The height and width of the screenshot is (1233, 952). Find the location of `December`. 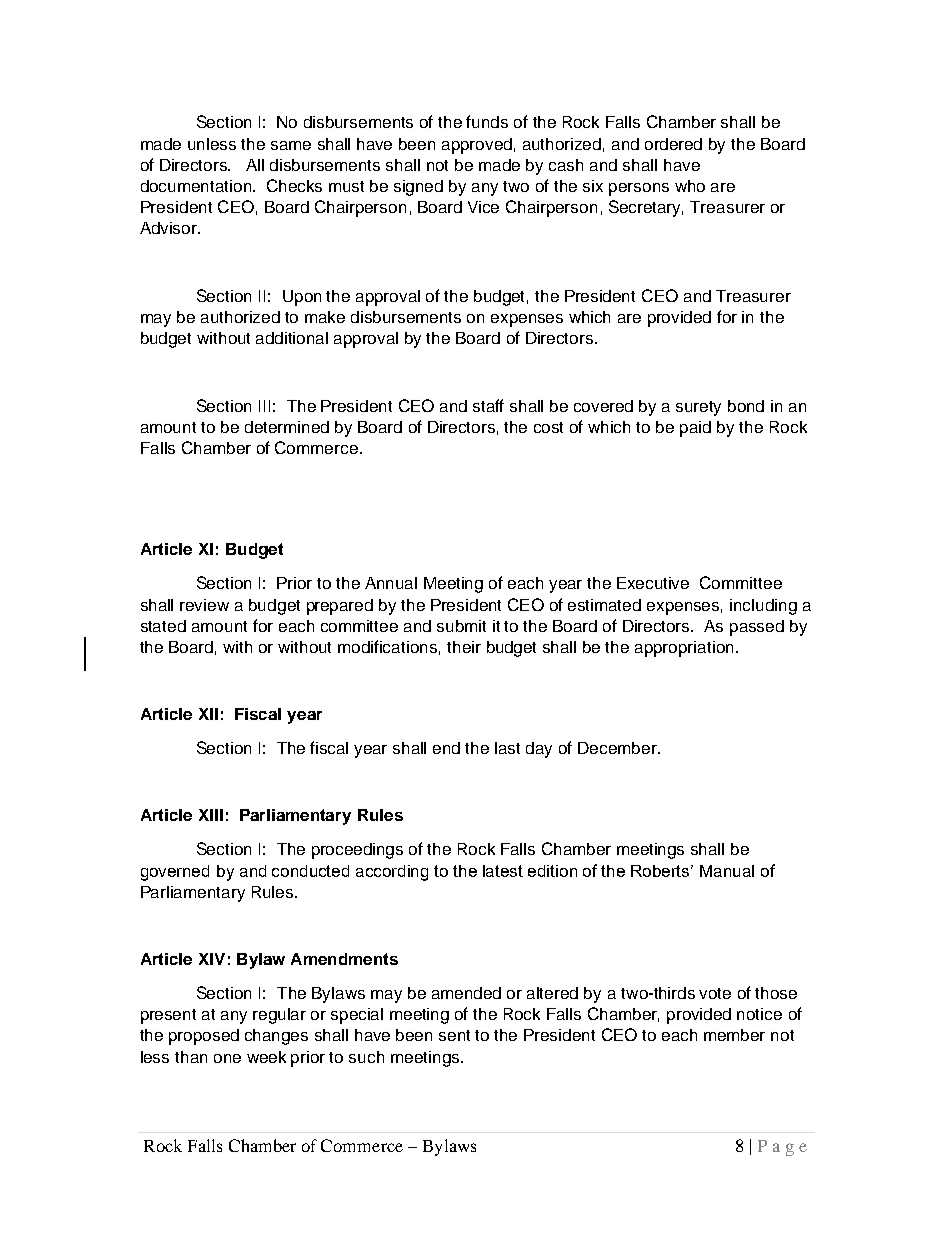

December is located at coordinates (618, 748).
